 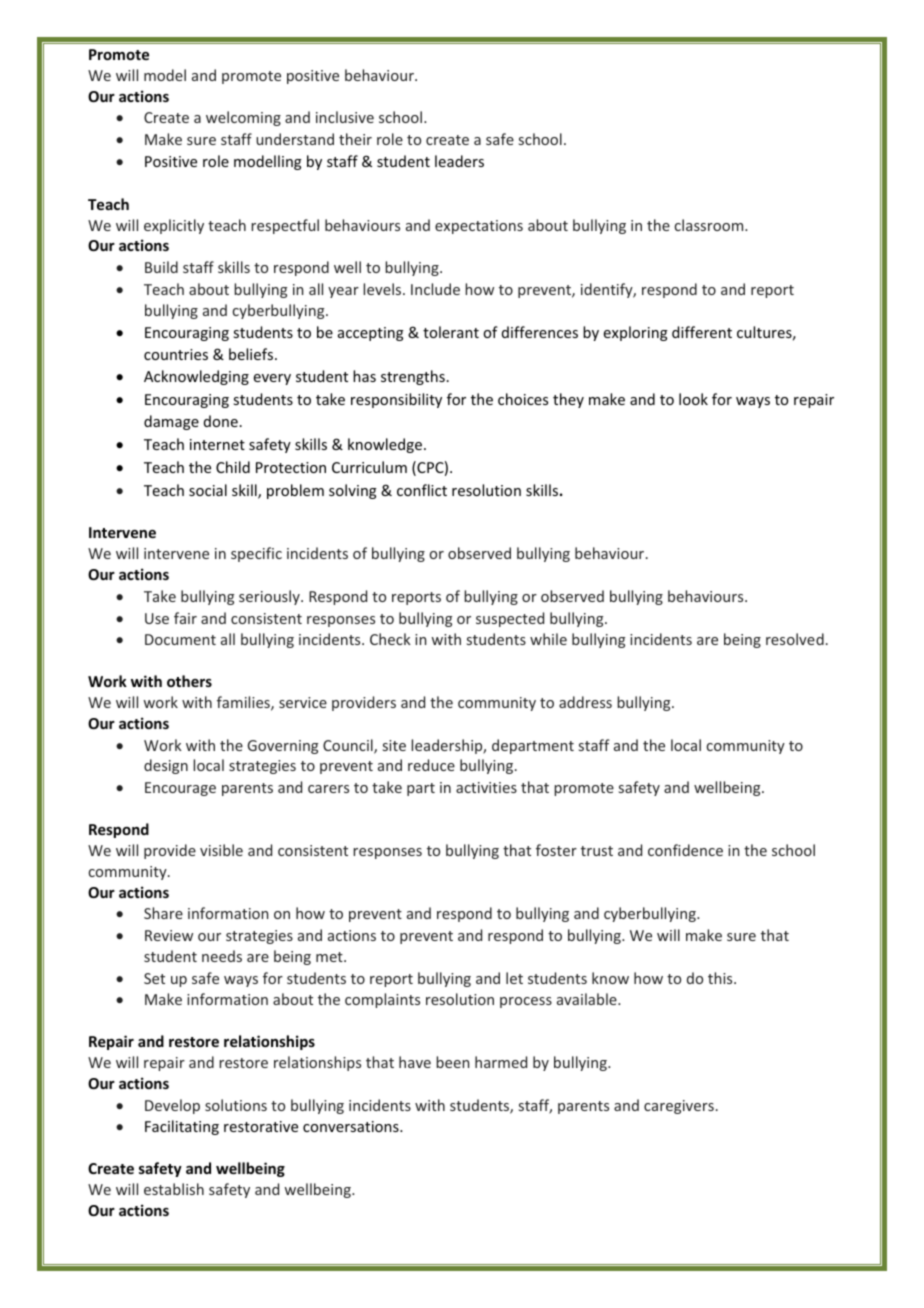 What do you see at coordinates (180, 639) in the page?
I see `Document` at bounding box center [180, 639].
